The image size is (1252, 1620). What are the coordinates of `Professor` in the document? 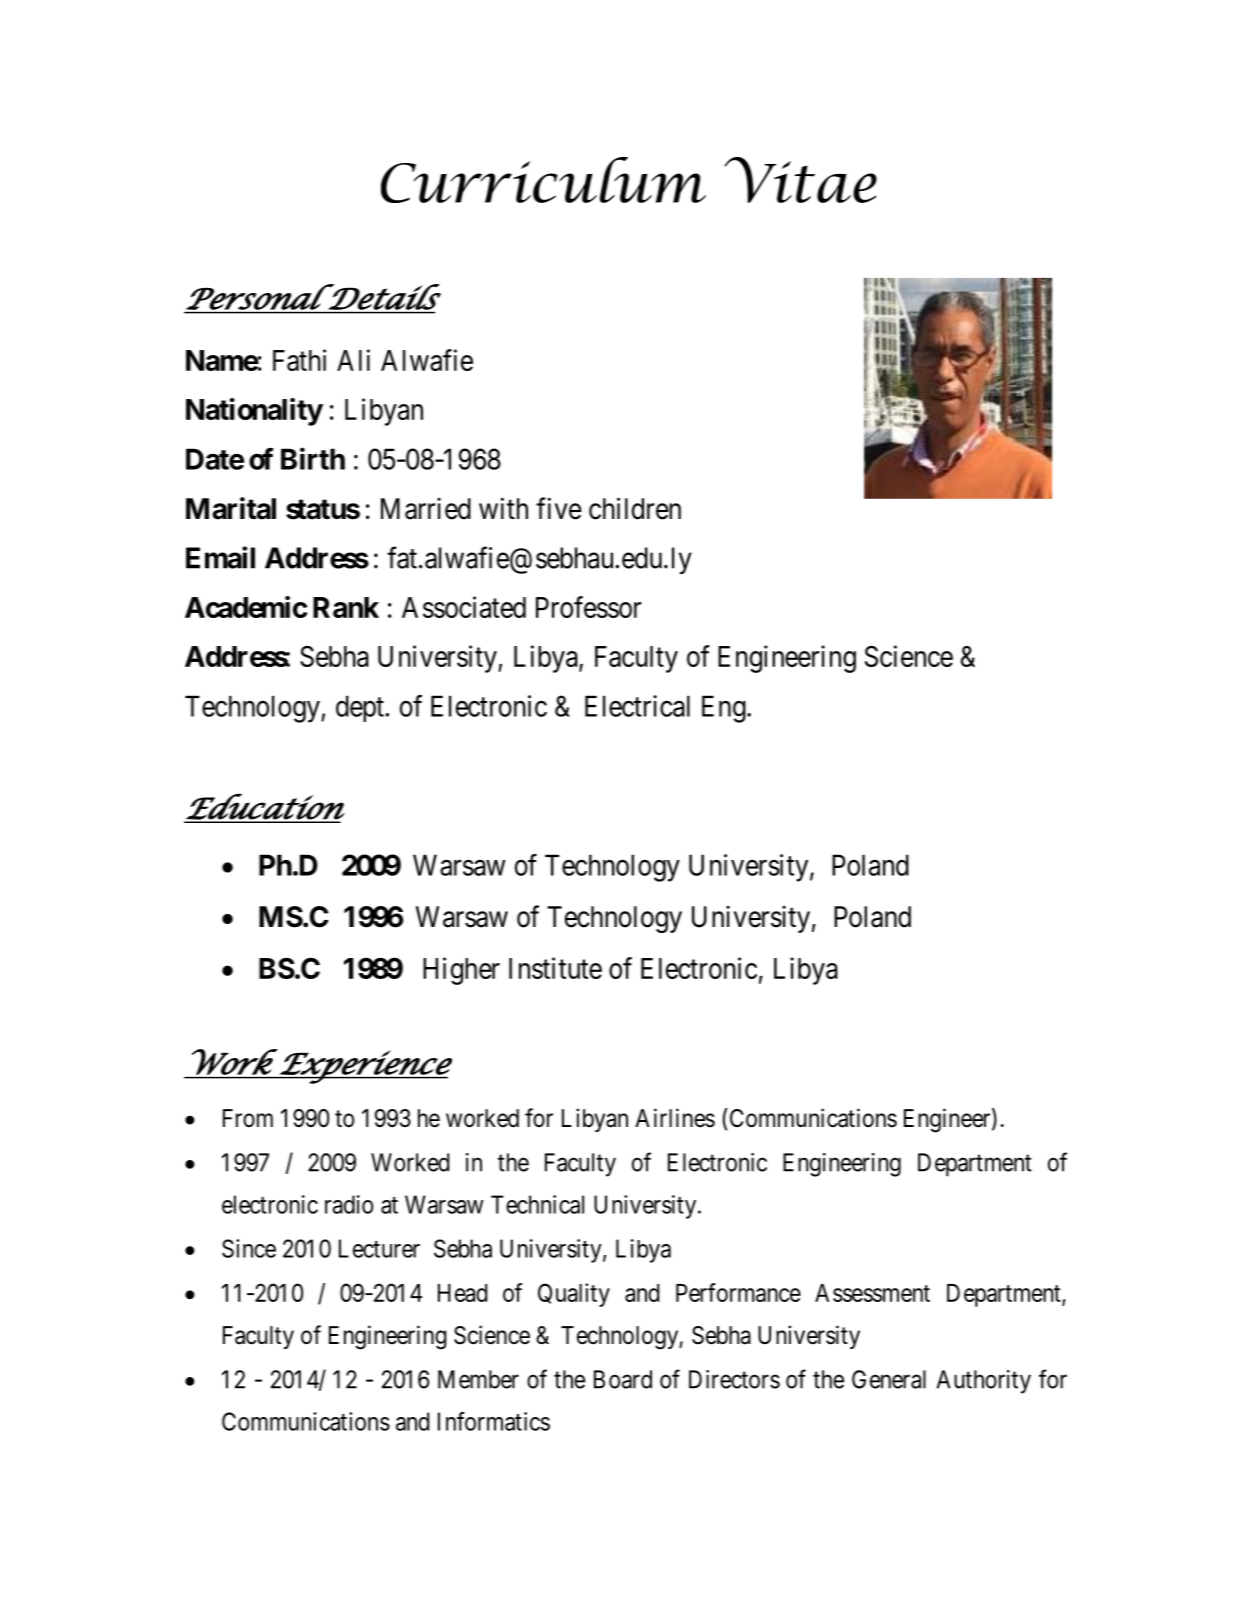 It's located at (589, 607).
